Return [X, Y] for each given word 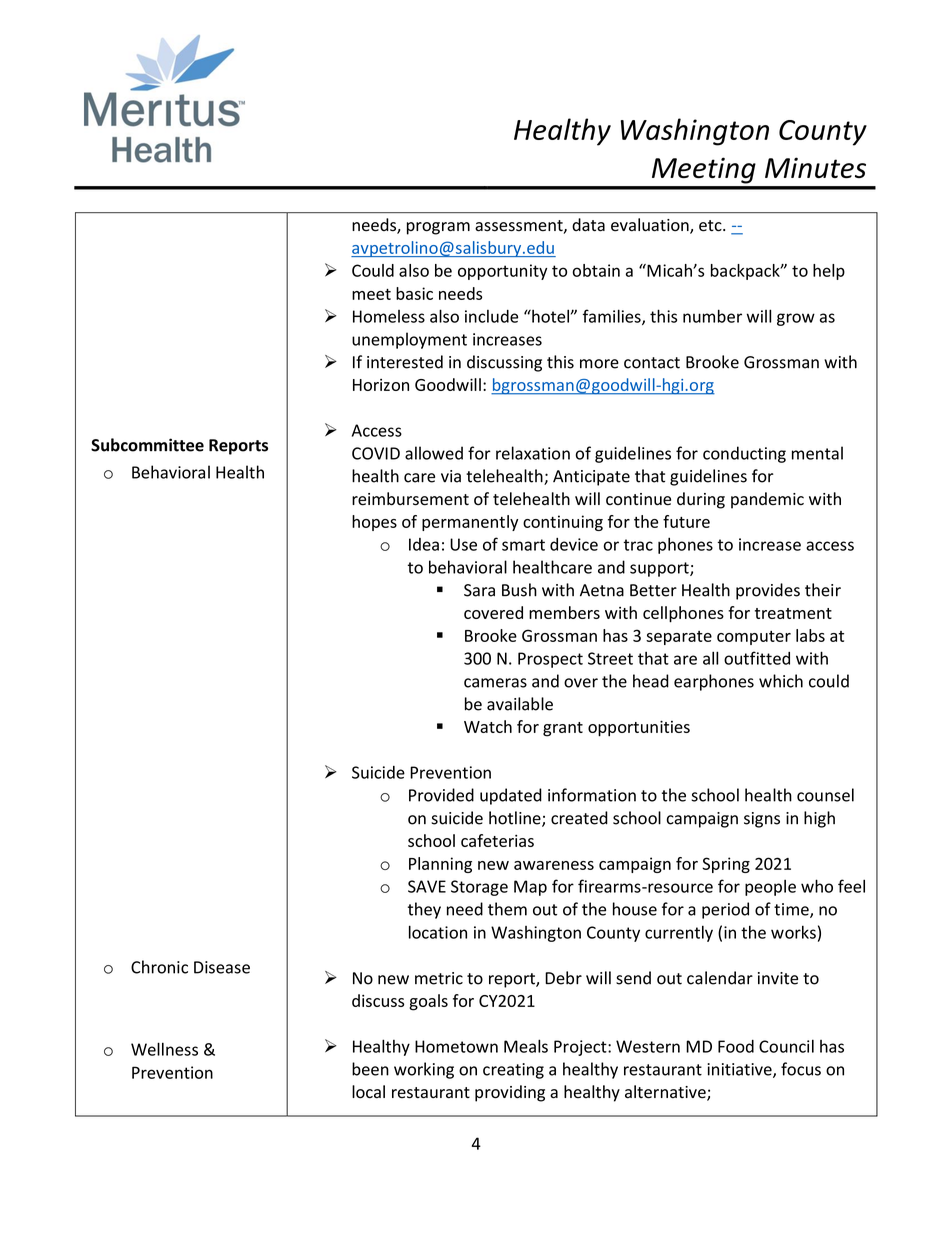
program [438, 228]
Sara [479, 590]
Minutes [815, 167]
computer [754, 638]
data [588, 225]
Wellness [164, 1049]
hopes [374, 523]
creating [513, 1071]
